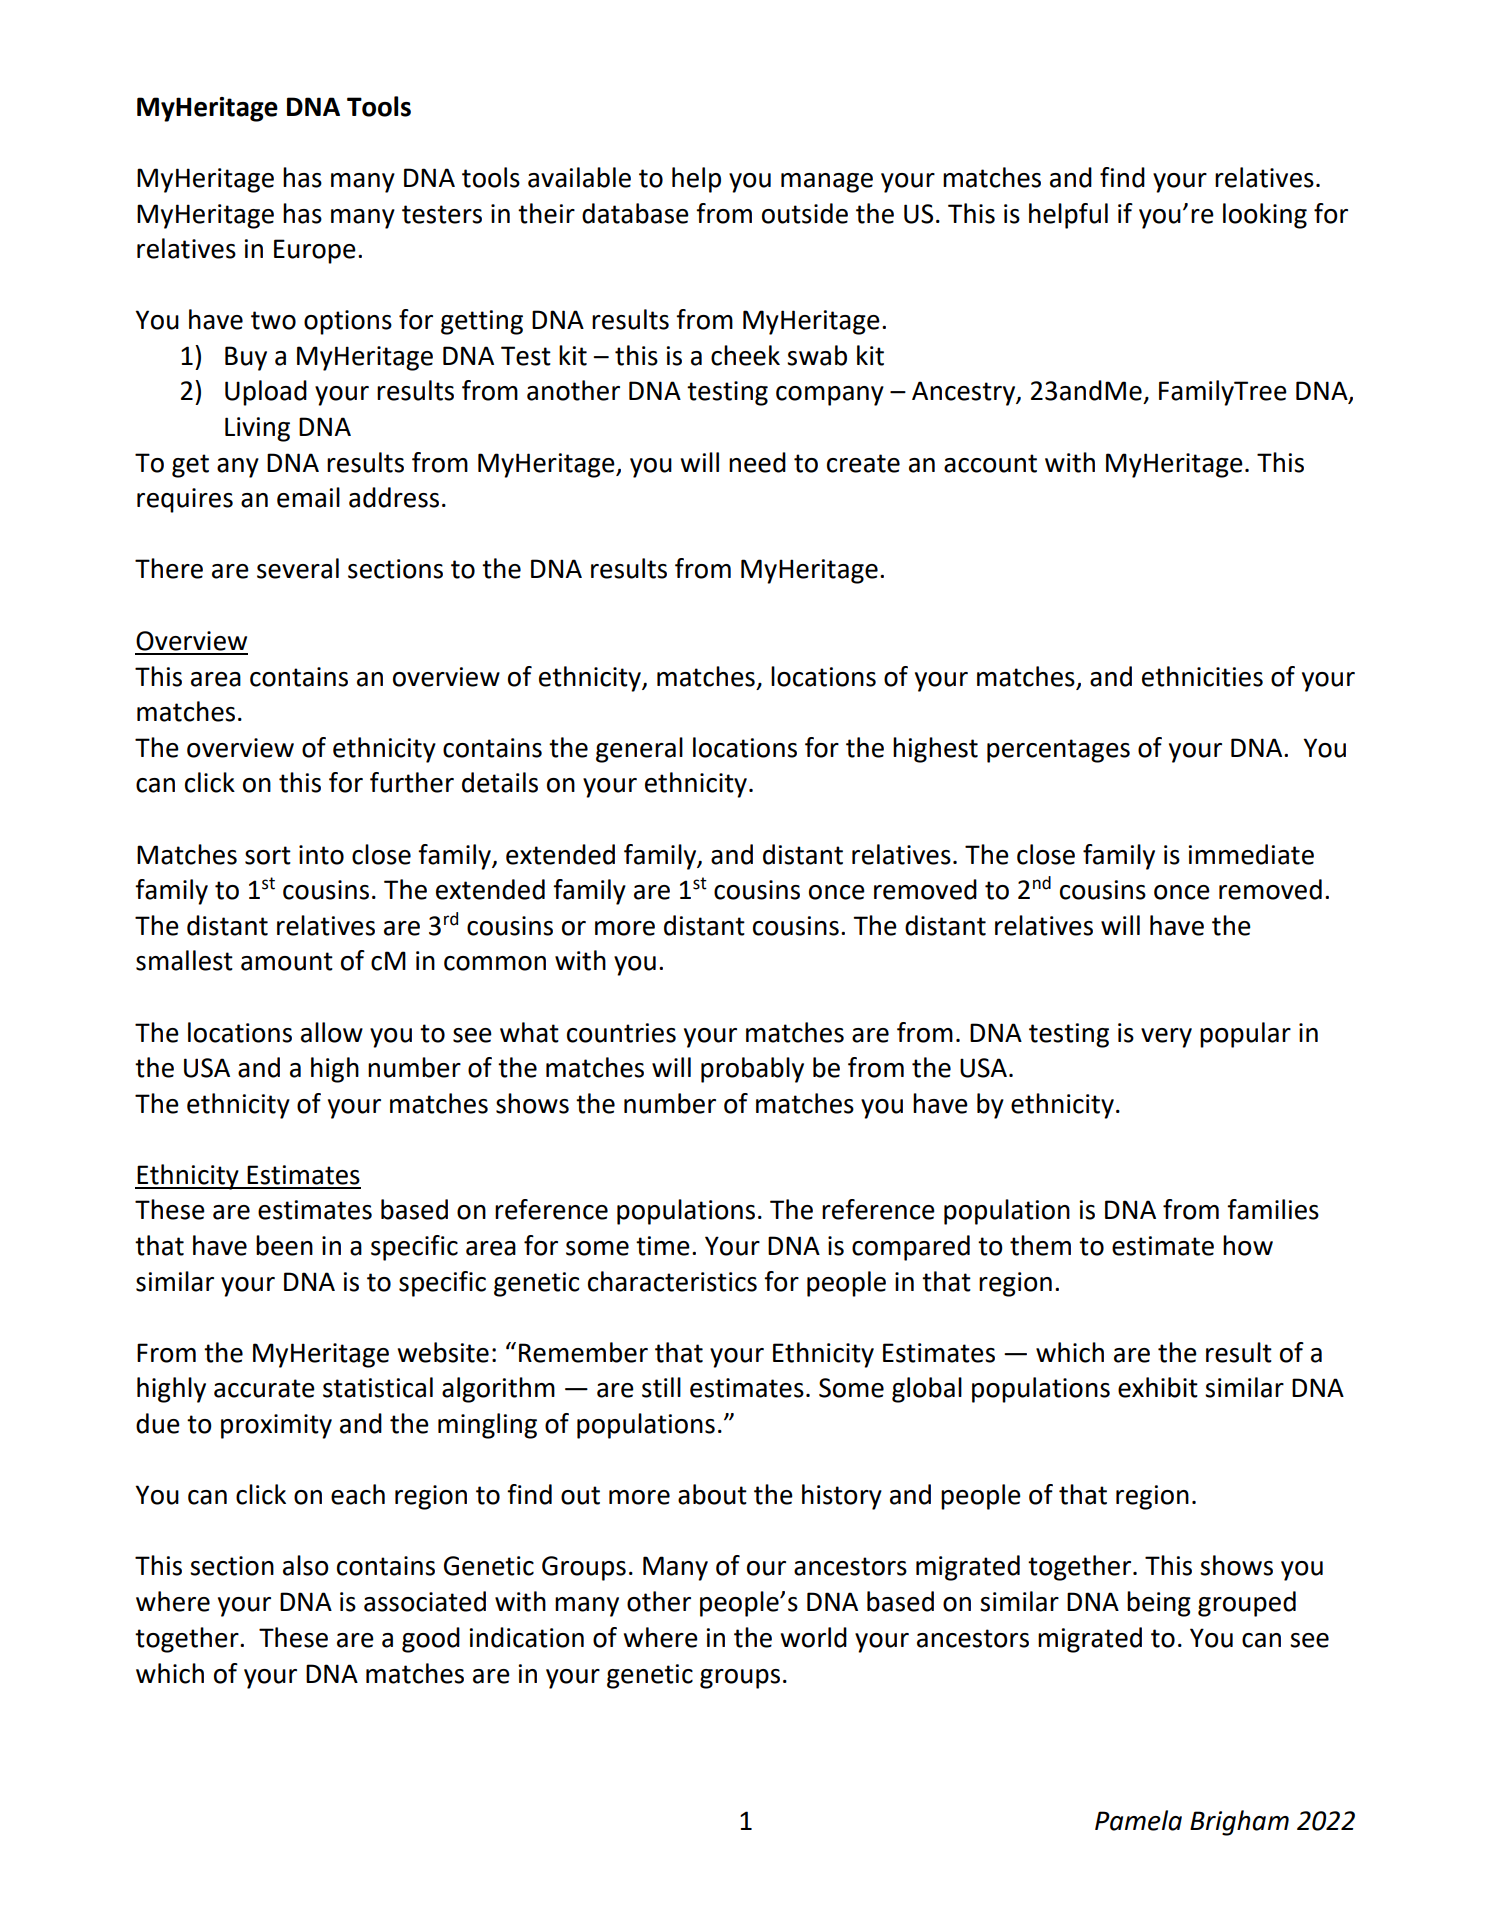  I want to click on several, so click(298, 568).
